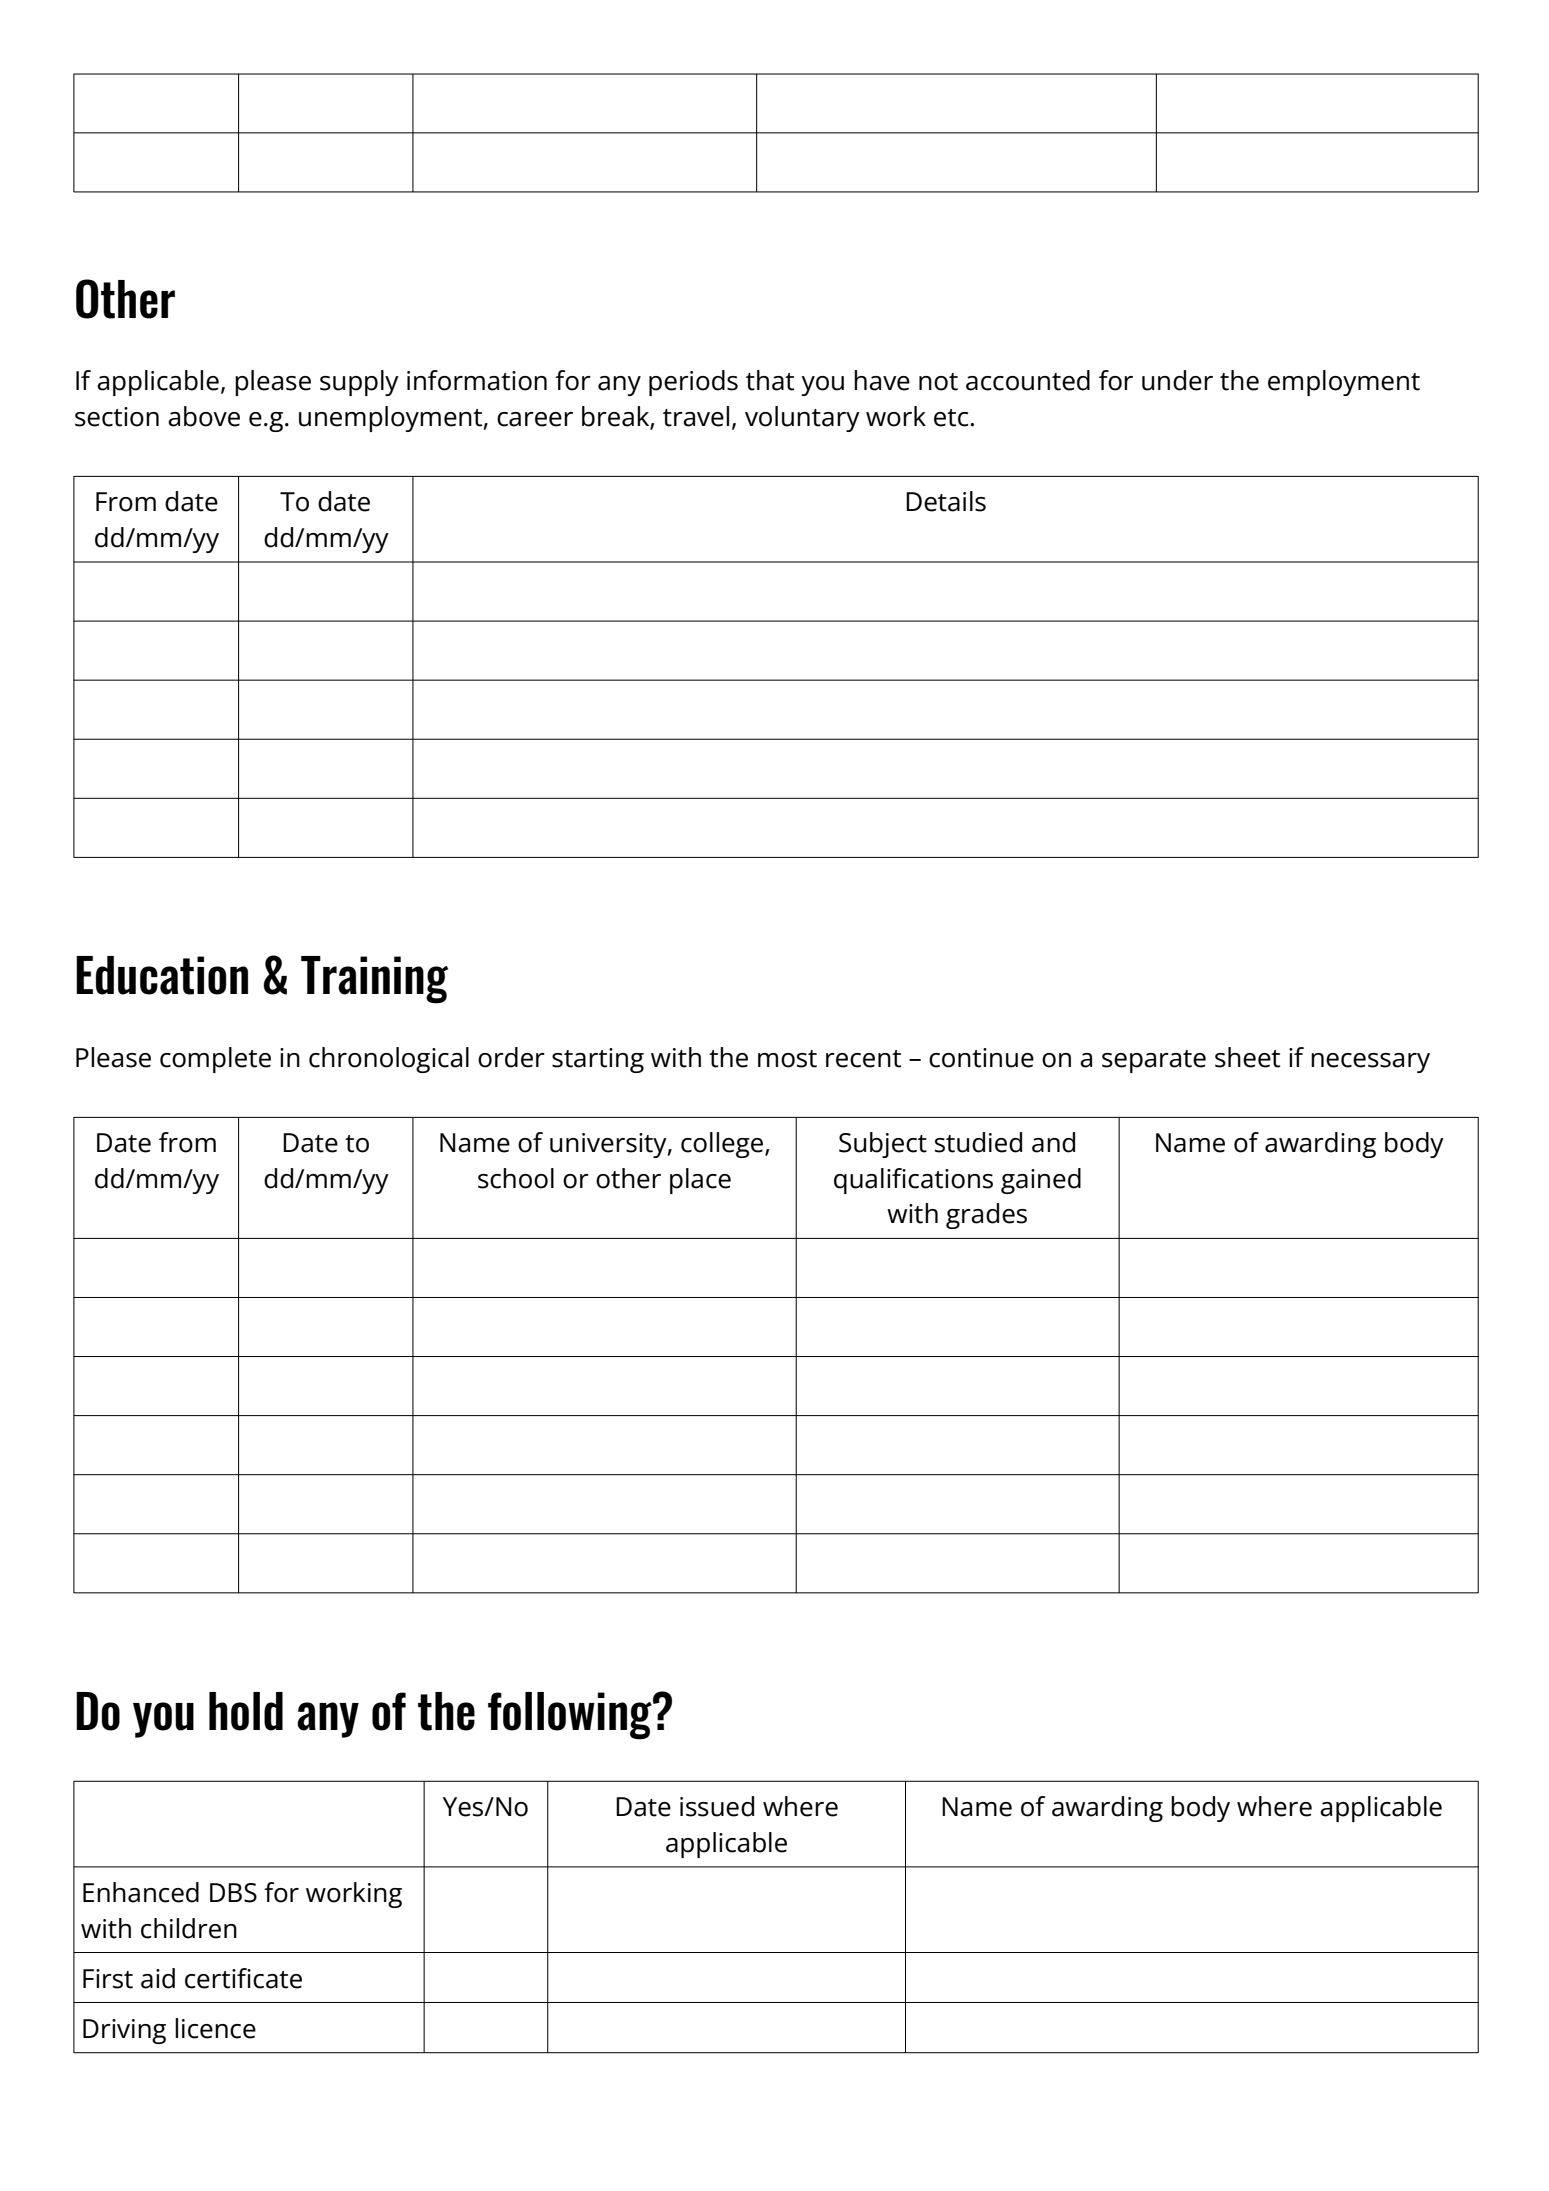 The image size is (1549, 2191). What do you see at coordinates (1177, 380) in the document?
I see `under` at bounding box center [1177, 380].
